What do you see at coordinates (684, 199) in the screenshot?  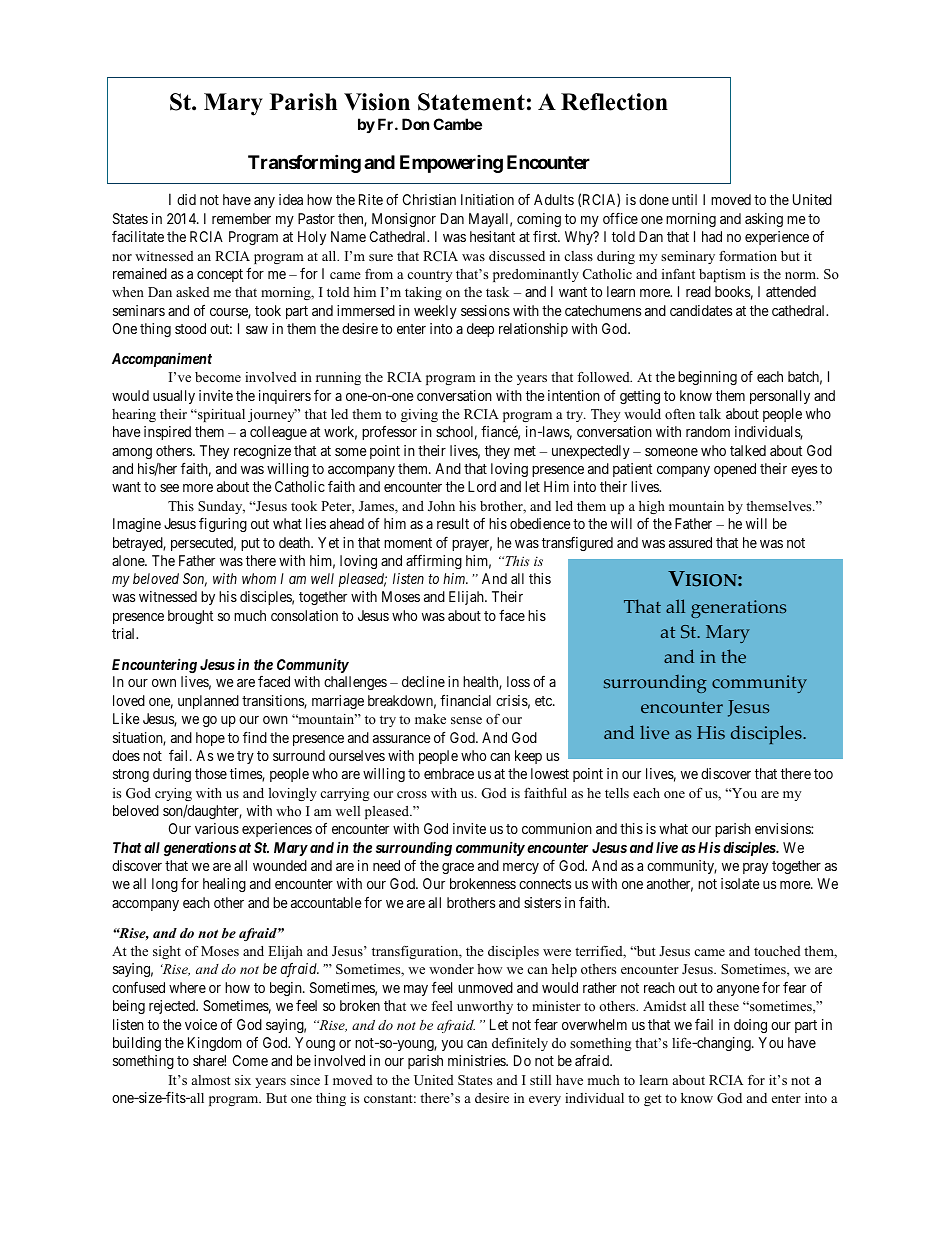 I see `until` at bounding box center [684, 199].
